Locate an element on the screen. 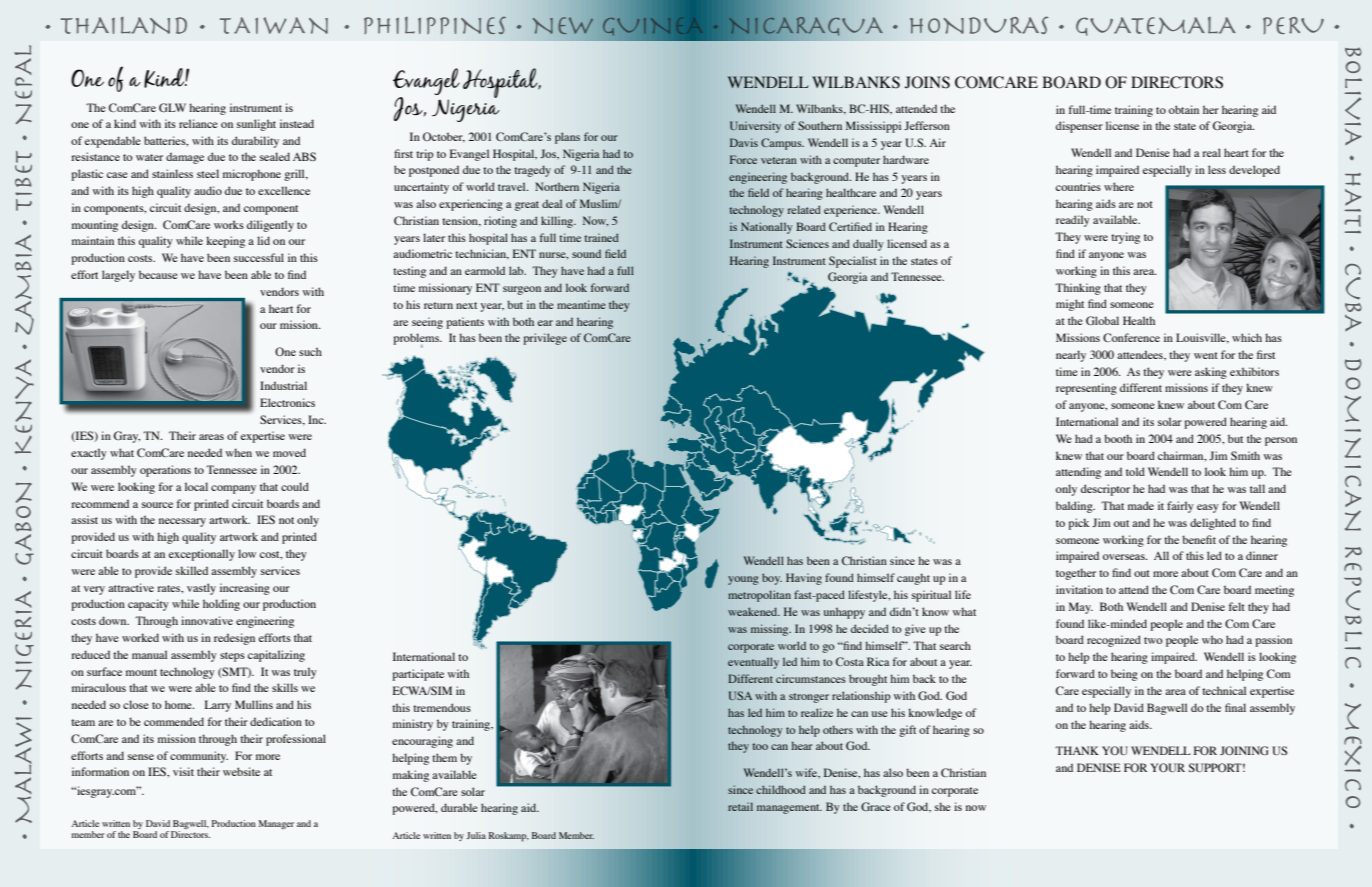 This screenshot has width=1372, height=887. University is located at coordinates (755, 127).
